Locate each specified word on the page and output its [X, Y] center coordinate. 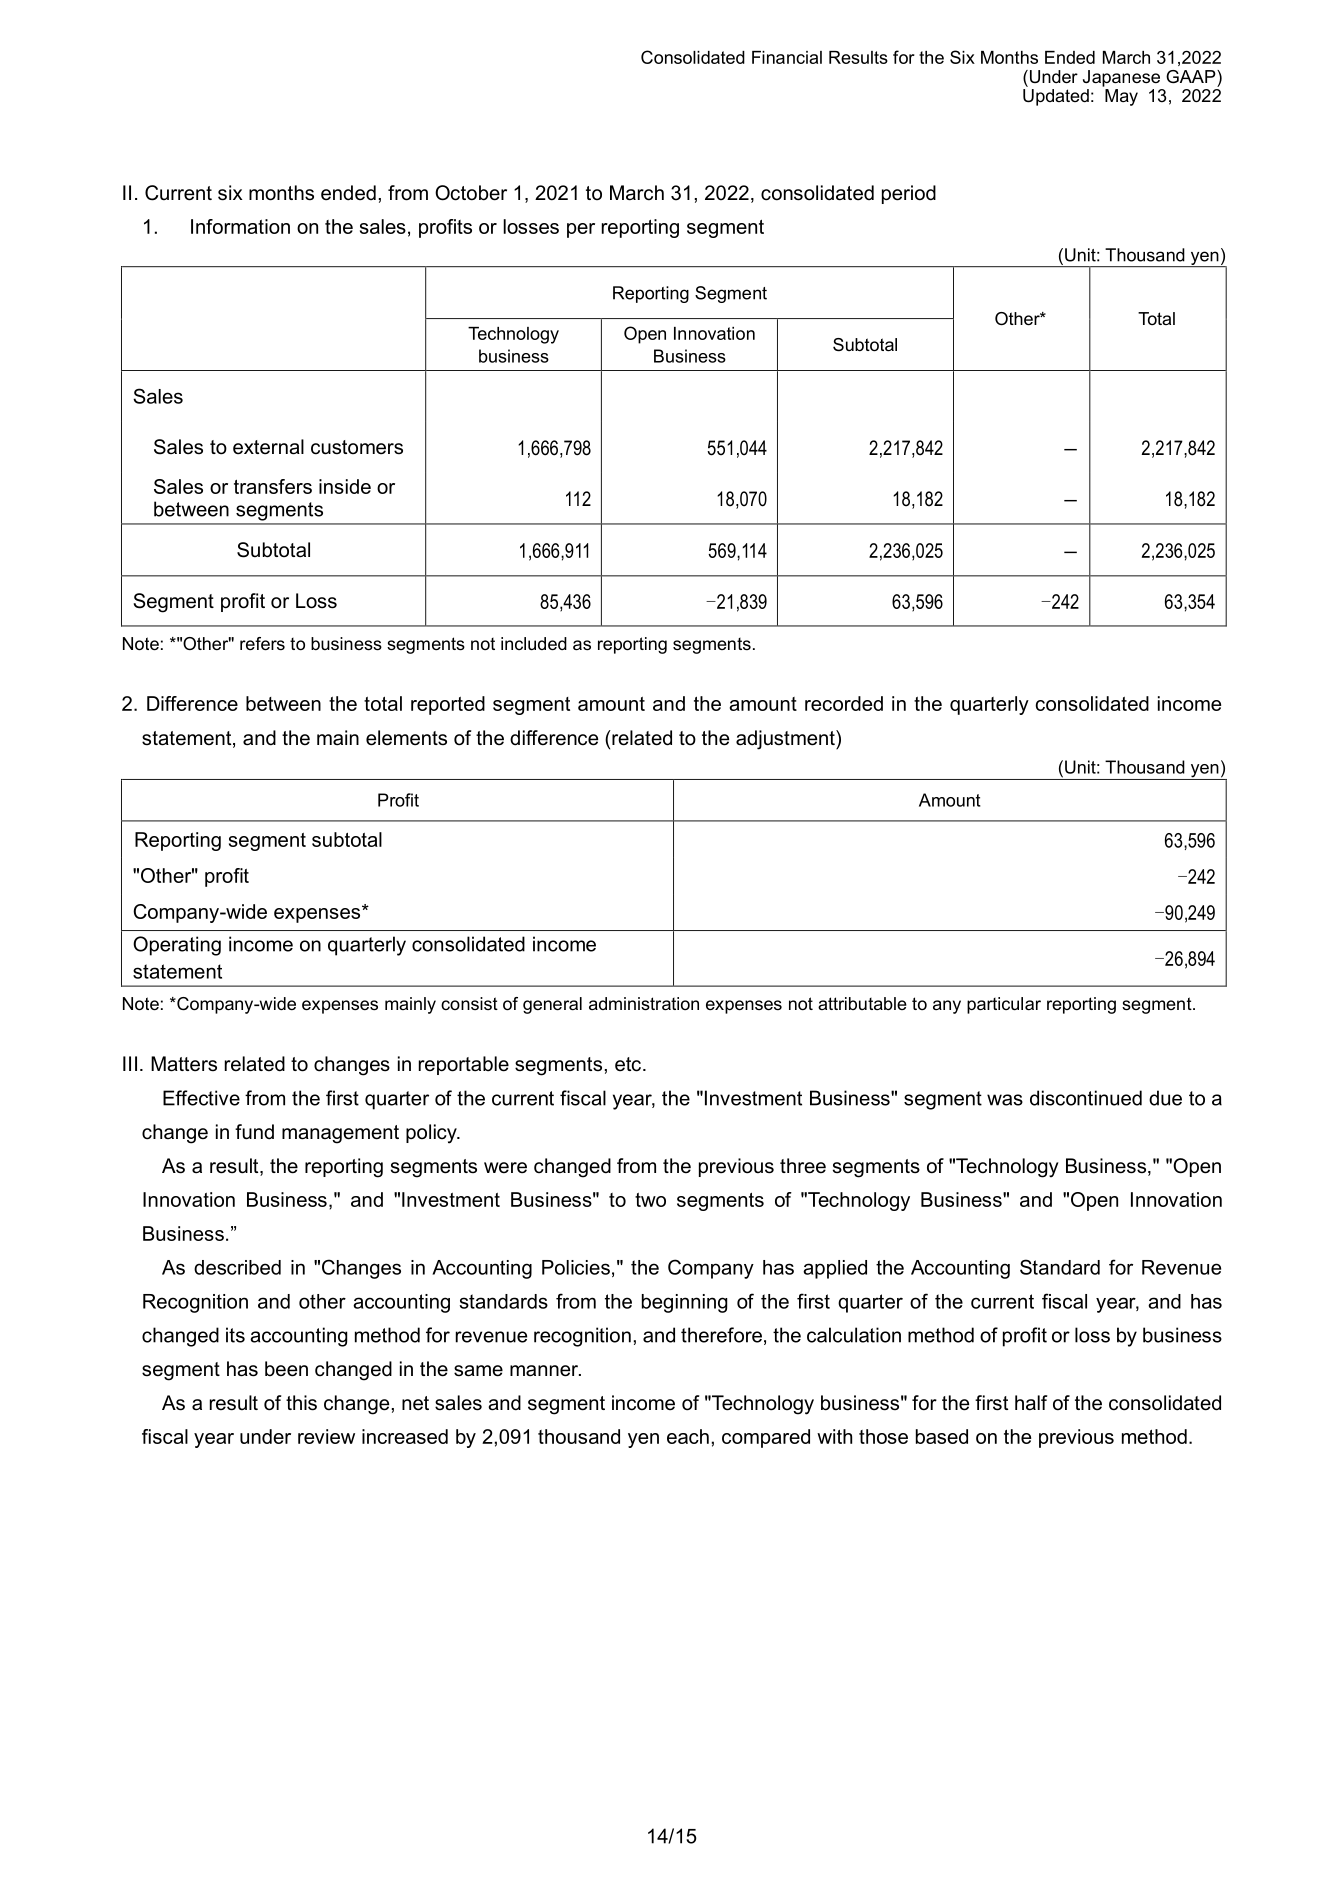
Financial [787, 57]
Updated [1056, 97]
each [688, 1436]
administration [644, 1004]
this [301, 1403]
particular [1004, 1005]
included [534, 644]
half [1031, 1403]
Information [240, 226]
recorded [844, 703]
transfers [273, 486]
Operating [177, 946]
